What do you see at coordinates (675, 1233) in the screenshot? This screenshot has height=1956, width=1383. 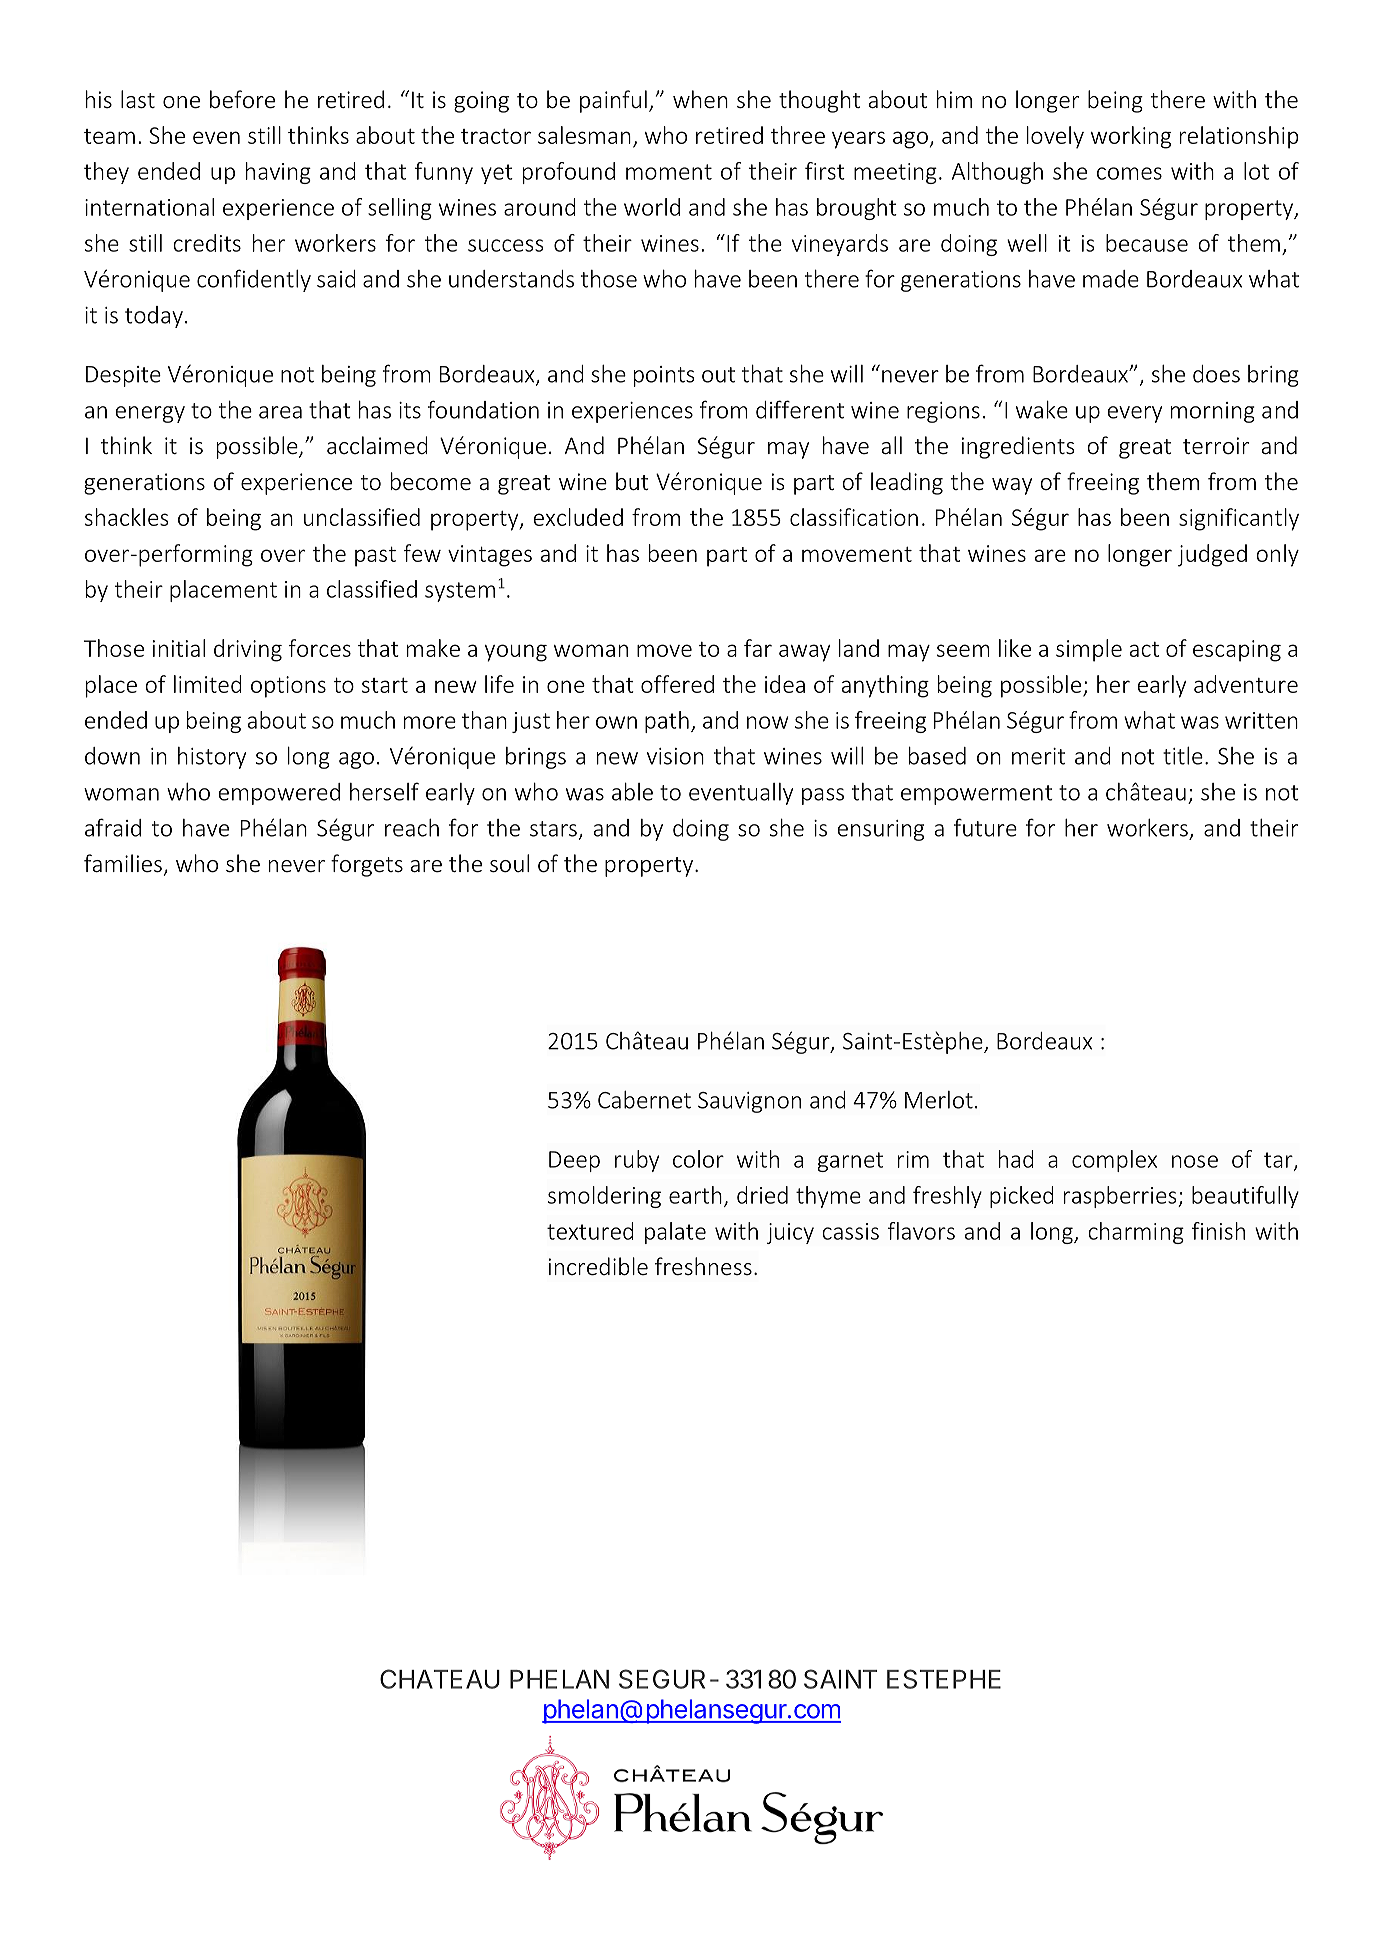 I see `palate` at bounding box center [675, 1233].
